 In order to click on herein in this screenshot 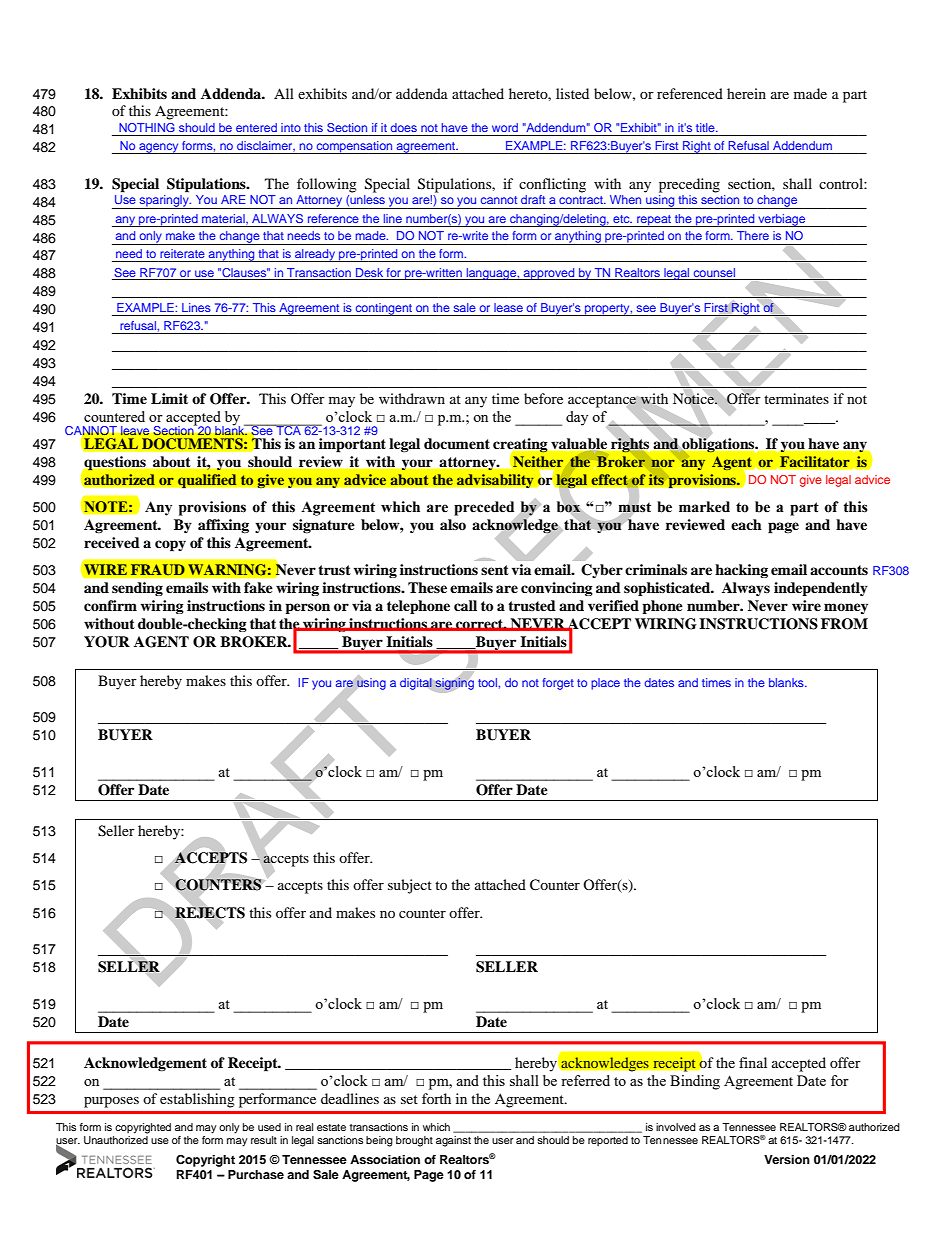, I will do `click(746, 93)`.
